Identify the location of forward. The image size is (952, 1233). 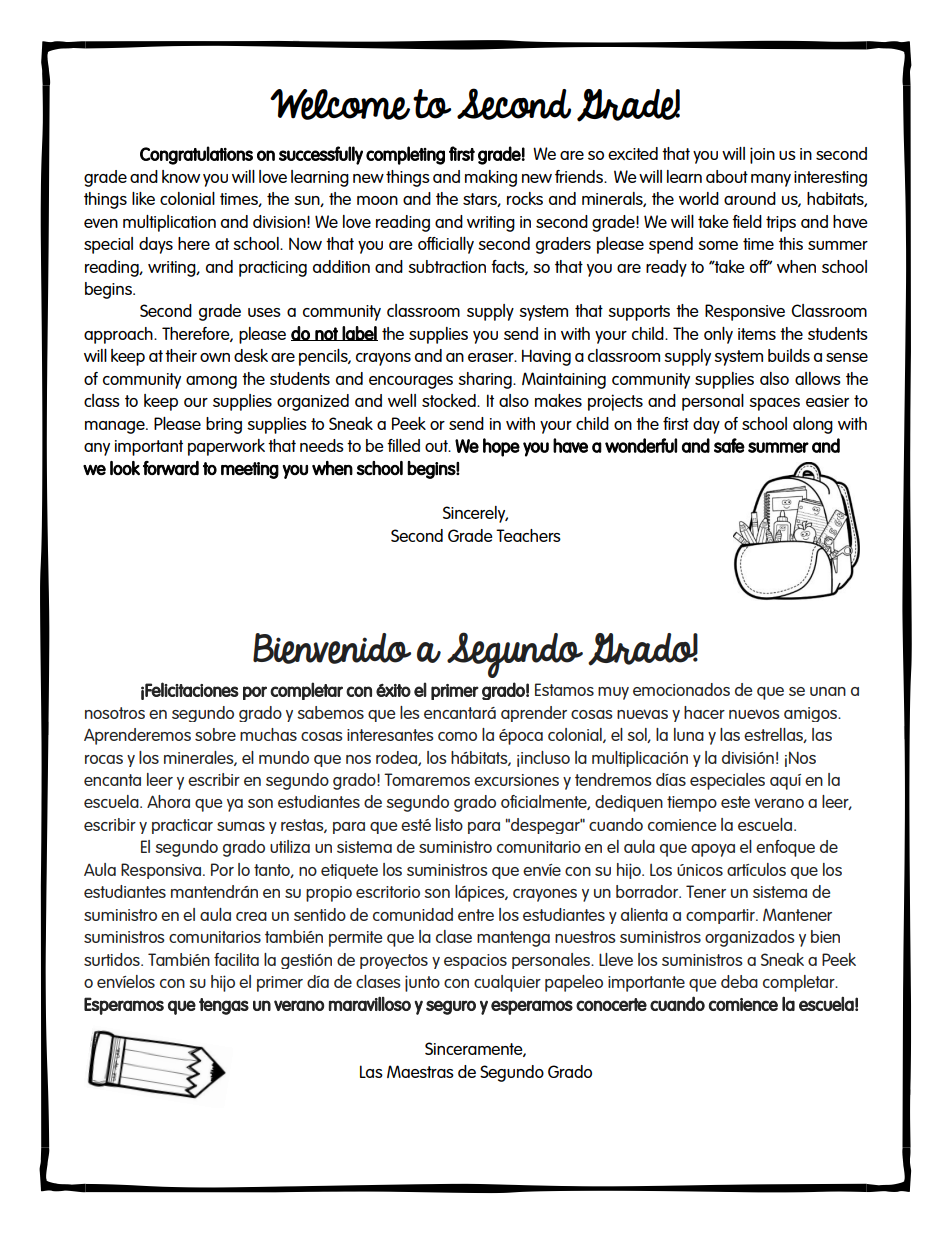
(171, 468).
